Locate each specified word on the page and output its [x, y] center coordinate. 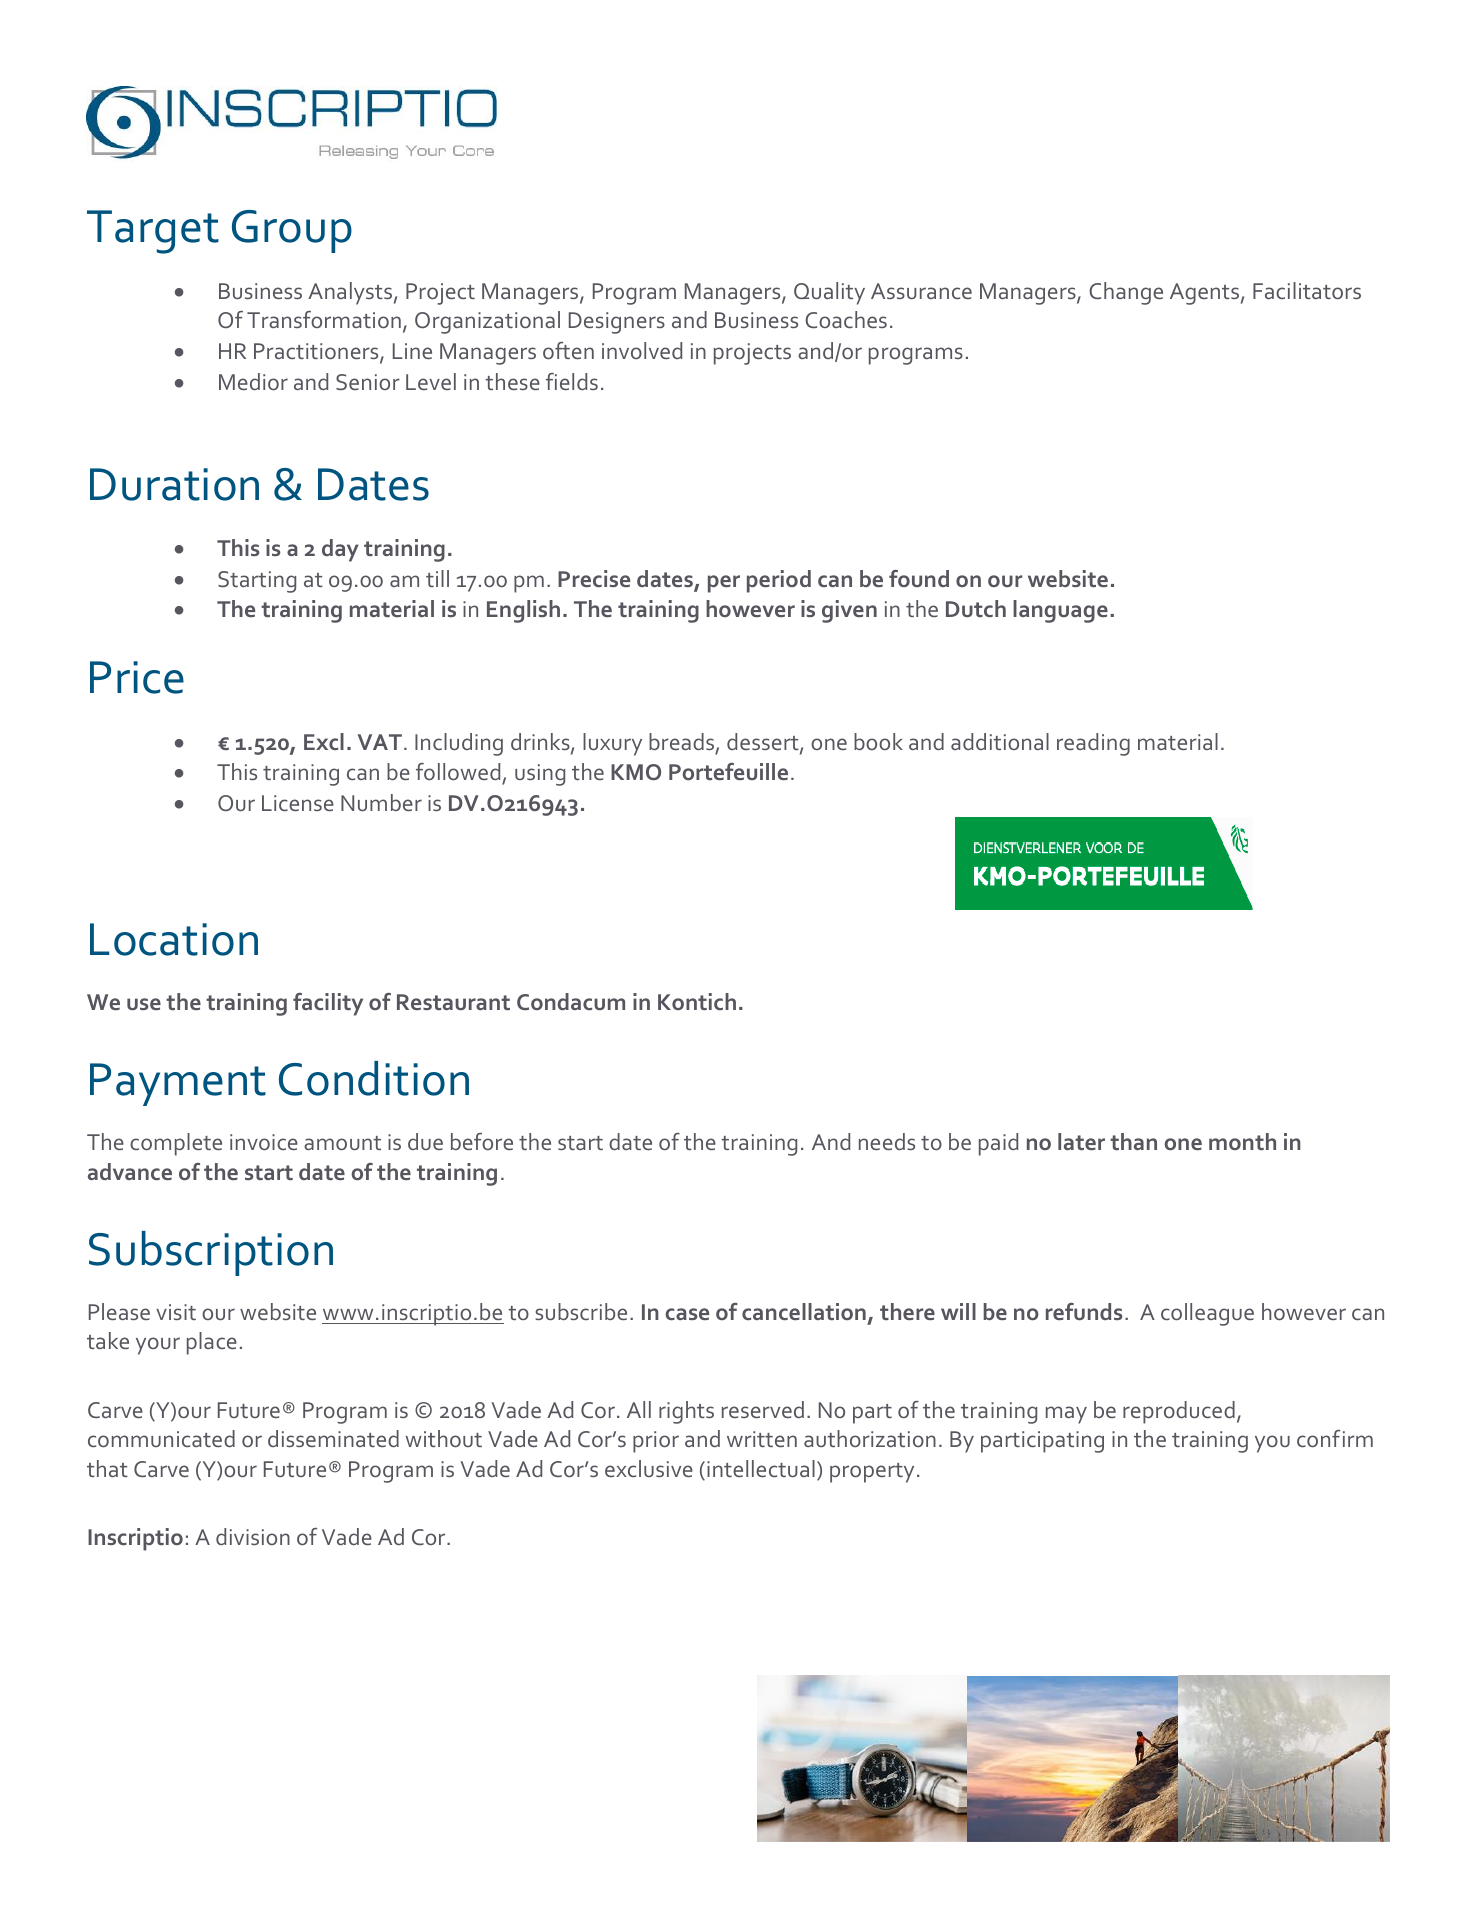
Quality [829, 293]
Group [292, 231]
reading [1093, 744]
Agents [1204, 294]
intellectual [761, 1468]
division [253, 1536]
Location [174, 939]
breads [681, 741]
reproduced [1179, 1412]
